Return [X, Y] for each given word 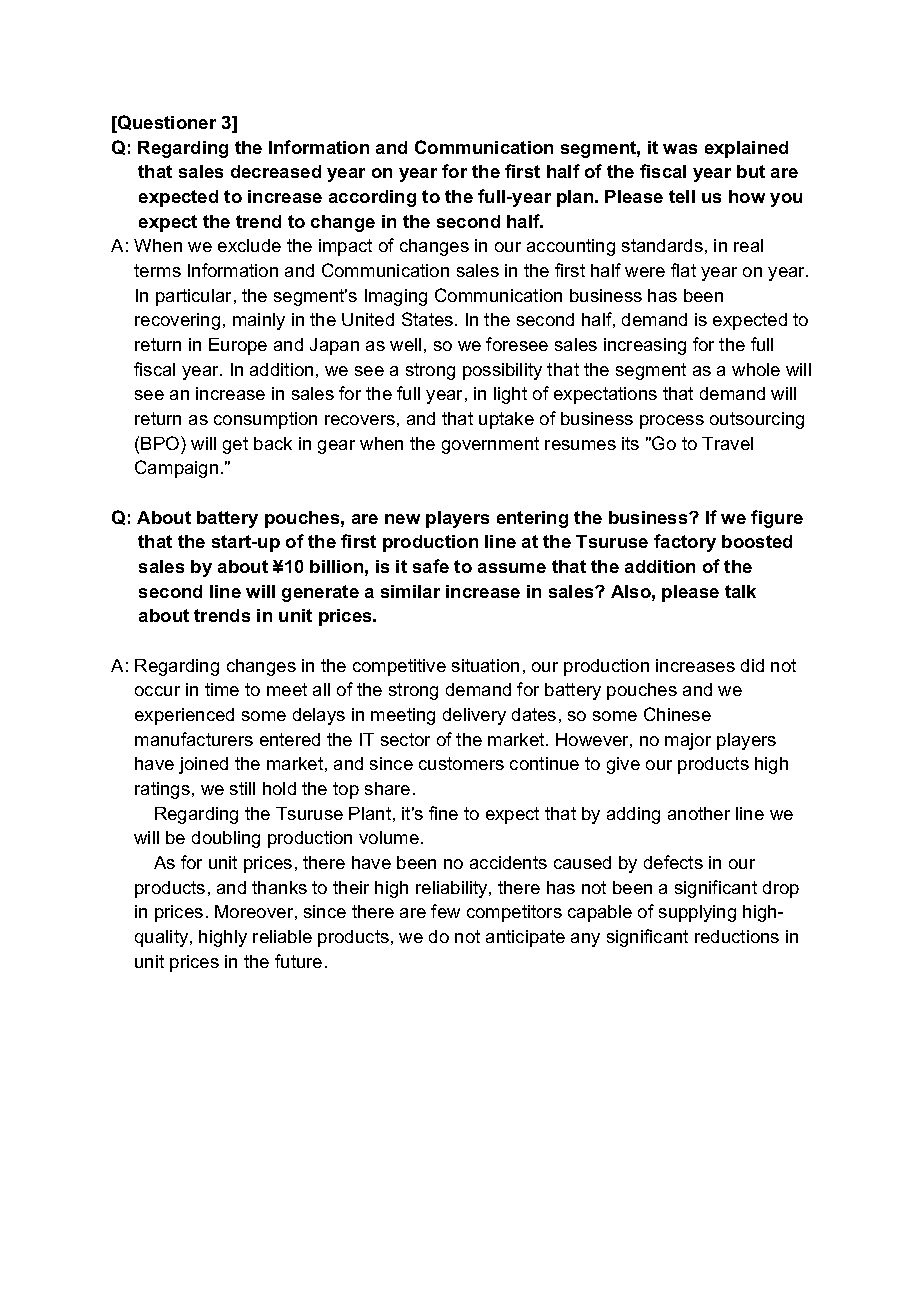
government [490, 445]
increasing [645, 346]
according [372, 198]
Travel [727, 443]
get [235, 445]
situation [485, 665]
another [699, 813]
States [429, 319]
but [751, 171]
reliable [282, 936]
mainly [259, 321]
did [752, 665]
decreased [276, 171]
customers [461, 763]
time [222, 689]
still [242, 788]
